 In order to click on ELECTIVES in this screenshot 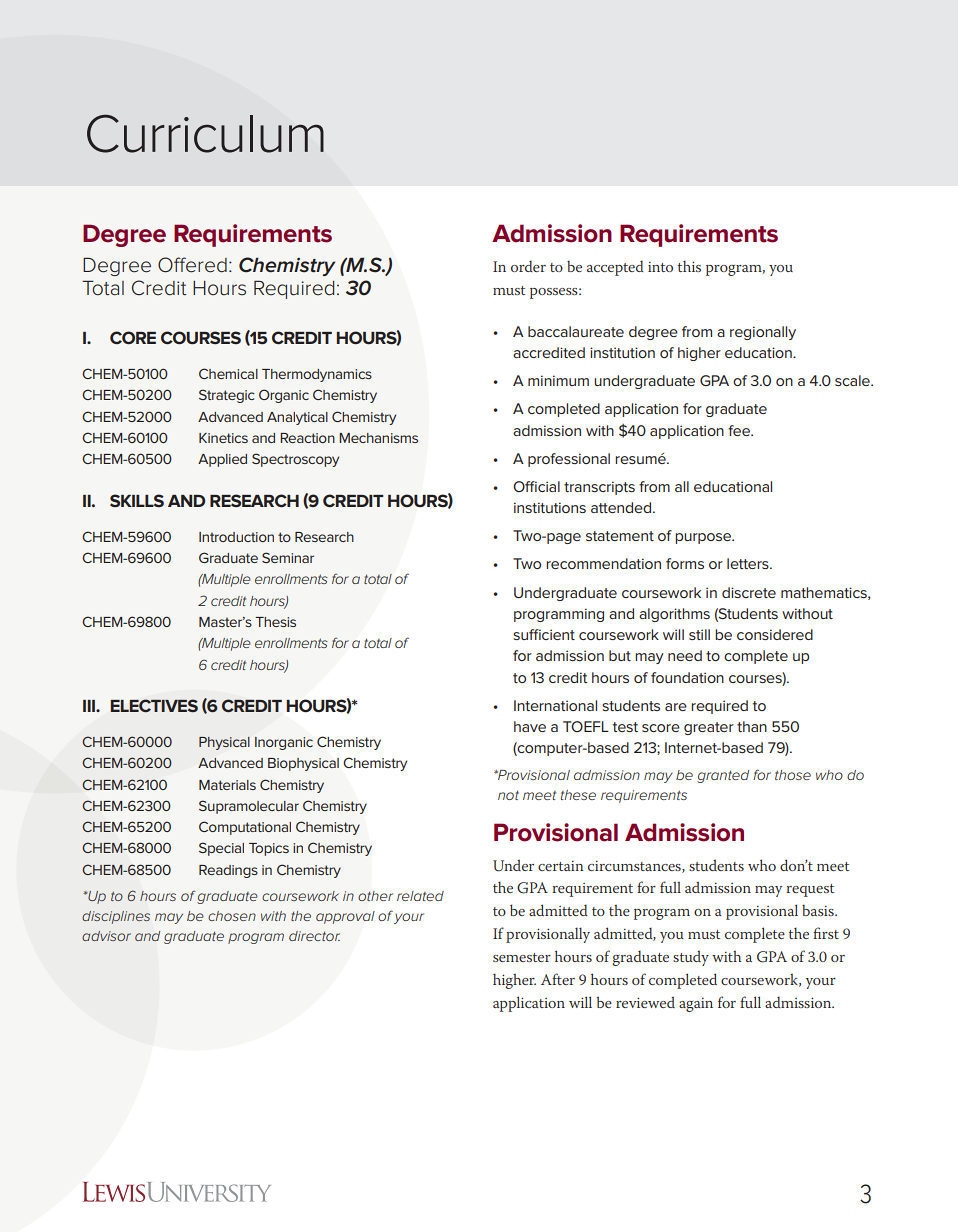, I will do `click(154, 705)`.
